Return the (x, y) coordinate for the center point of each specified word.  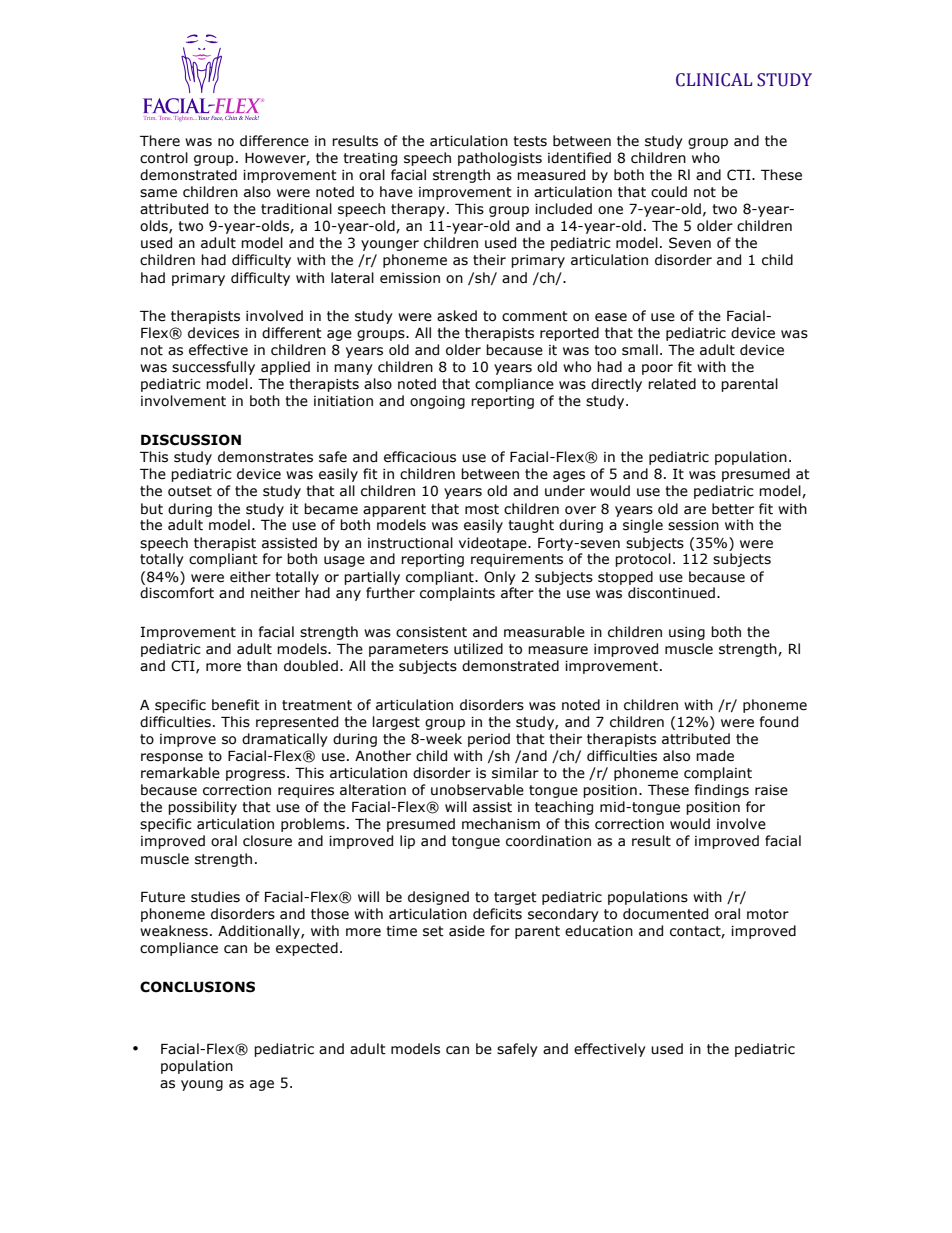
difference (274, 141)
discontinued (671, 593)
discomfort (177, 593)
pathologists (500, 159)
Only (500, 578)
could (669, 192)
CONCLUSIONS (197, 987)
